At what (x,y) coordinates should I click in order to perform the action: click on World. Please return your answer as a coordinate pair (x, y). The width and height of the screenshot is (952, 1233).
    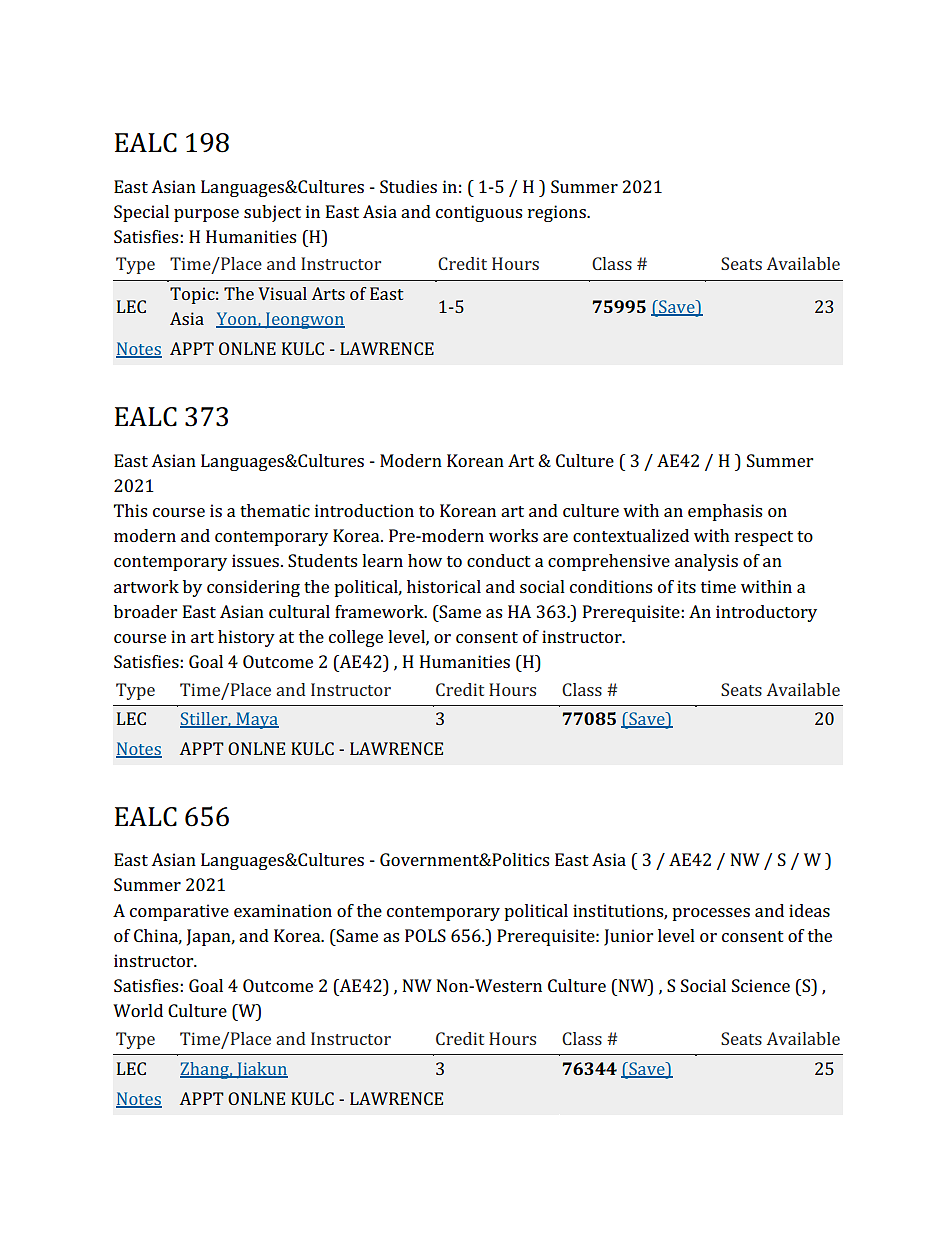
    Looking at the image, I should click on (138, 1010).
